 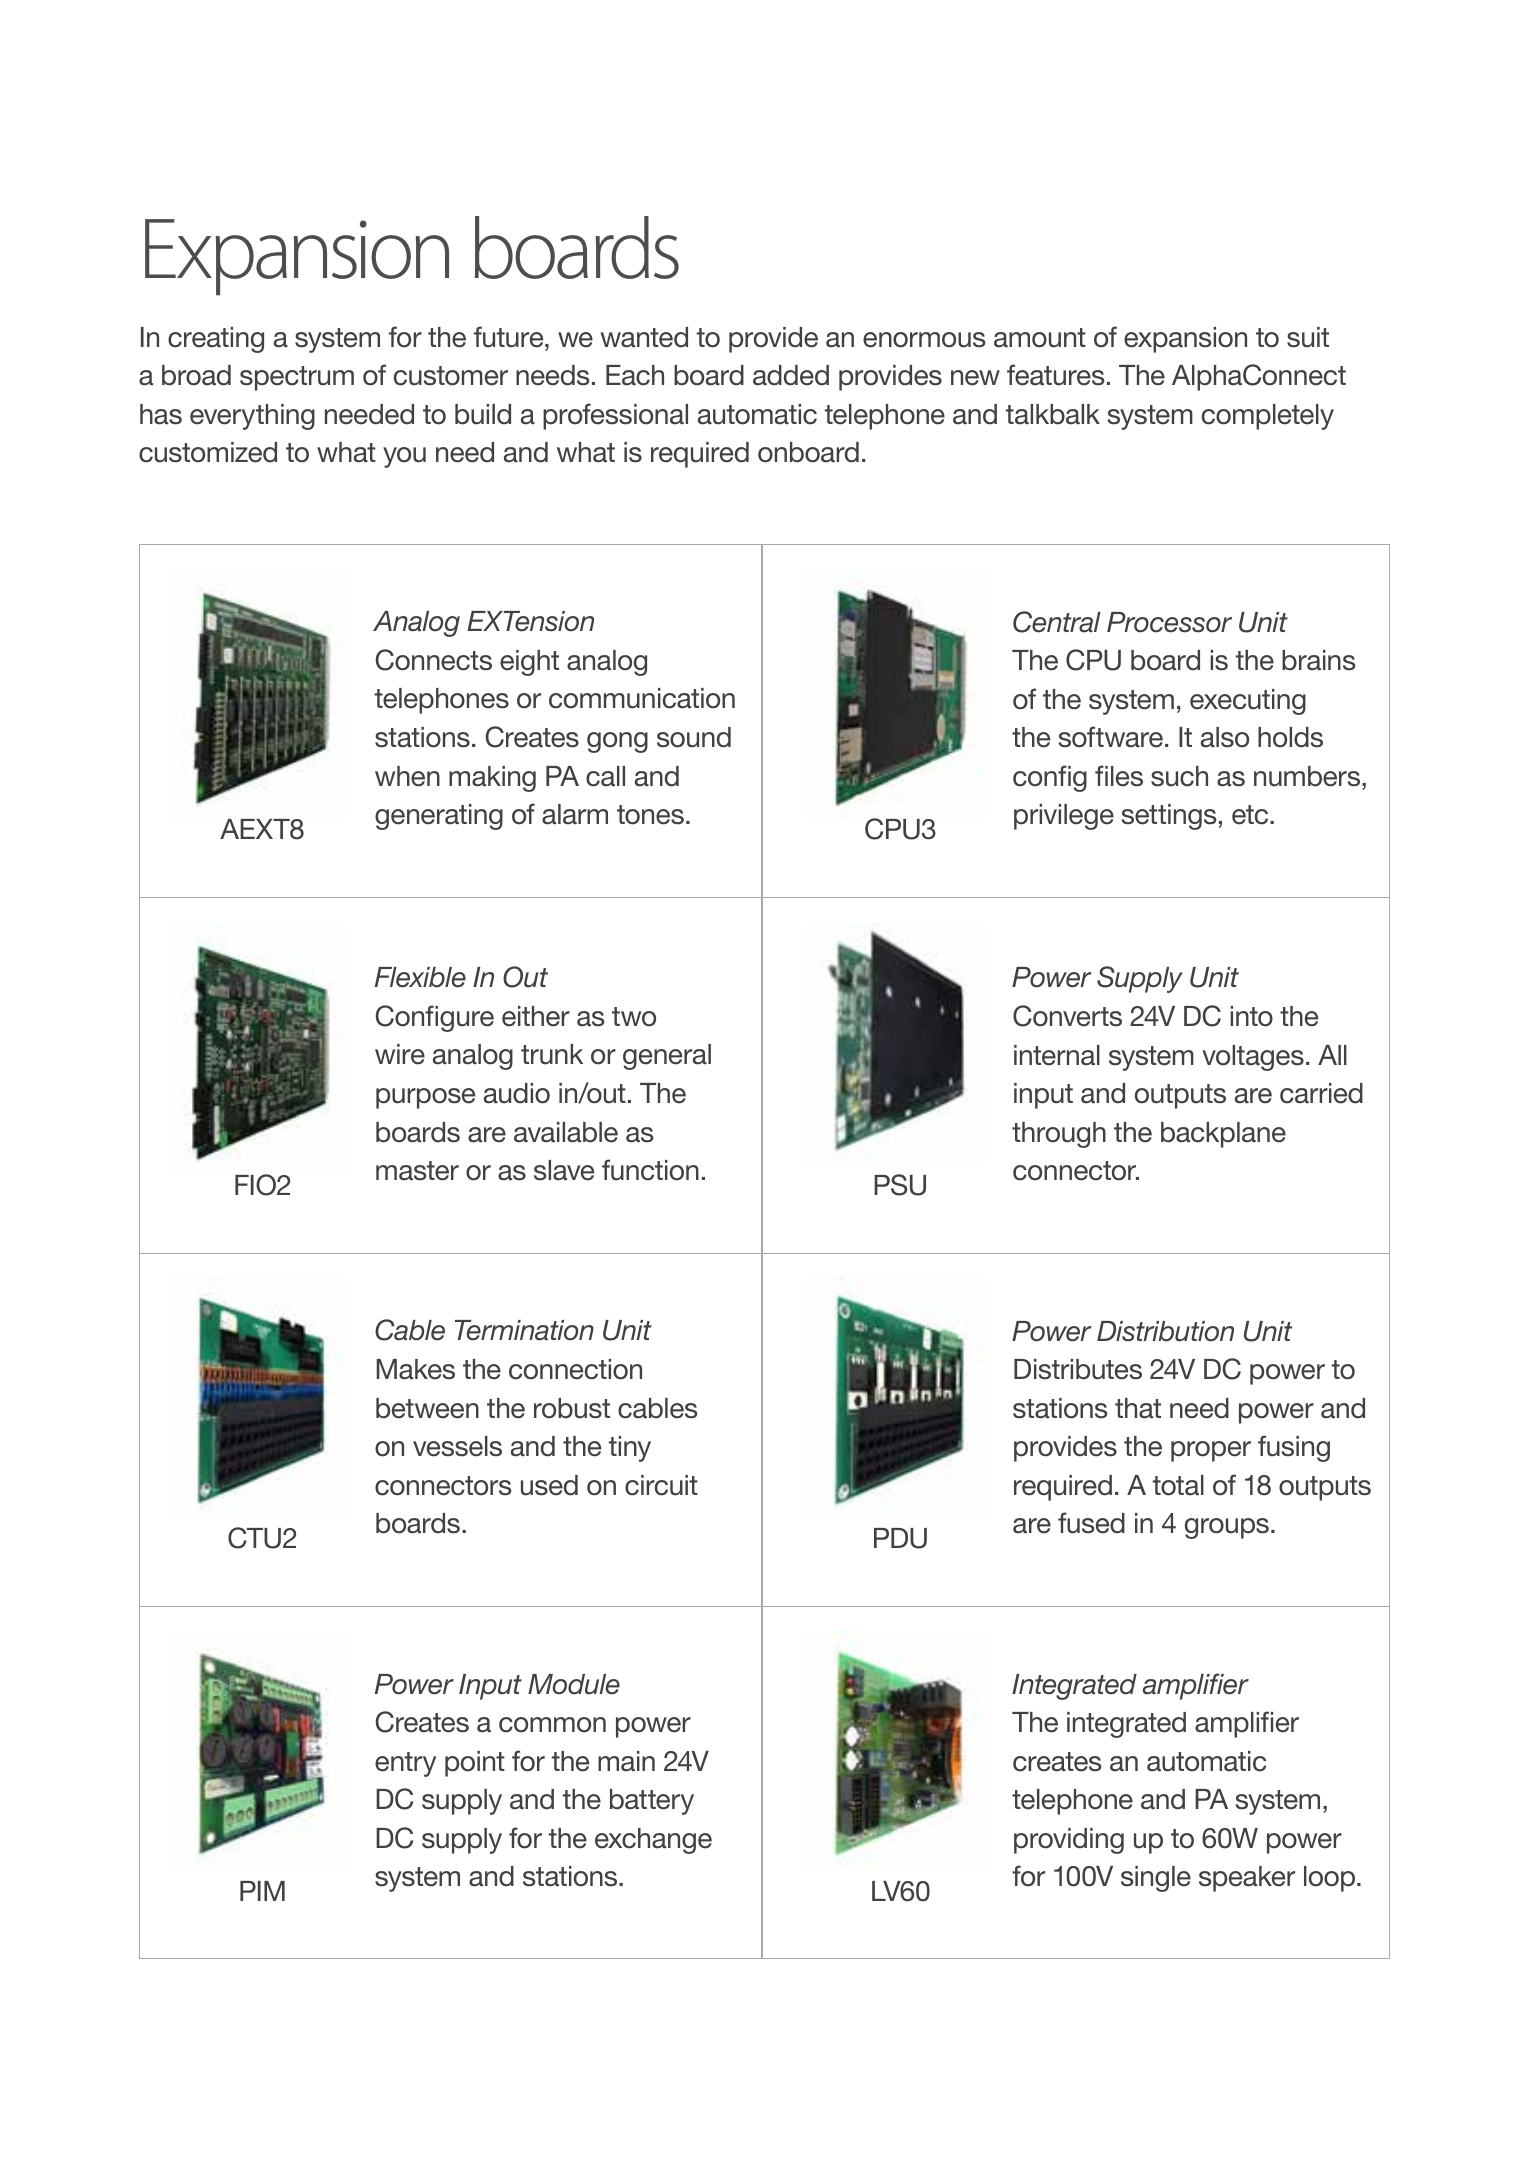 What do you see at coordinates (262, 1891) in the document?
I see `PIM` at bounding box center [262, 1891].
